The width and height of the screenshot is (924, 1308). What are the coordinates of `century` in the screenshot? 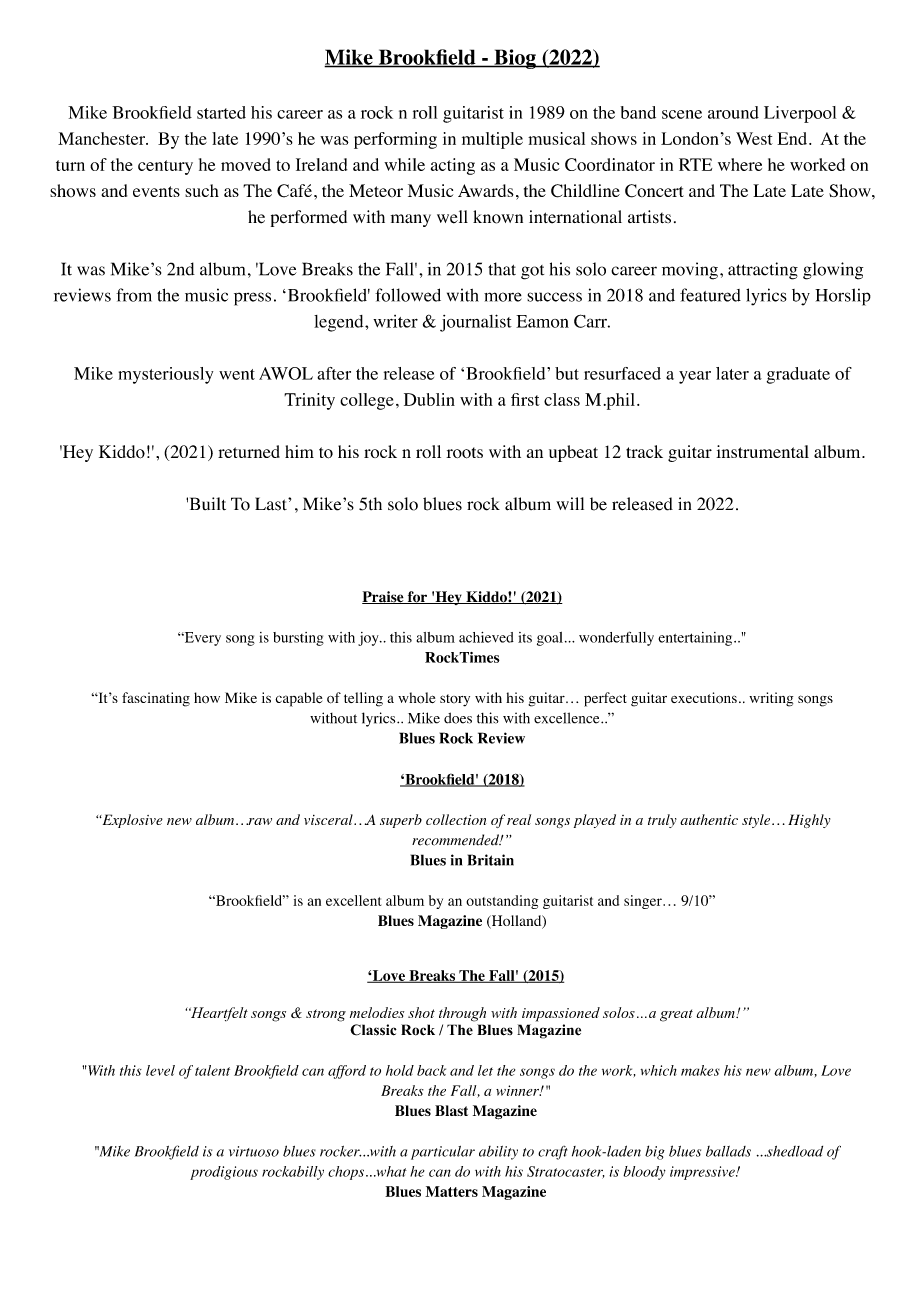 It's located at (165, 167).
